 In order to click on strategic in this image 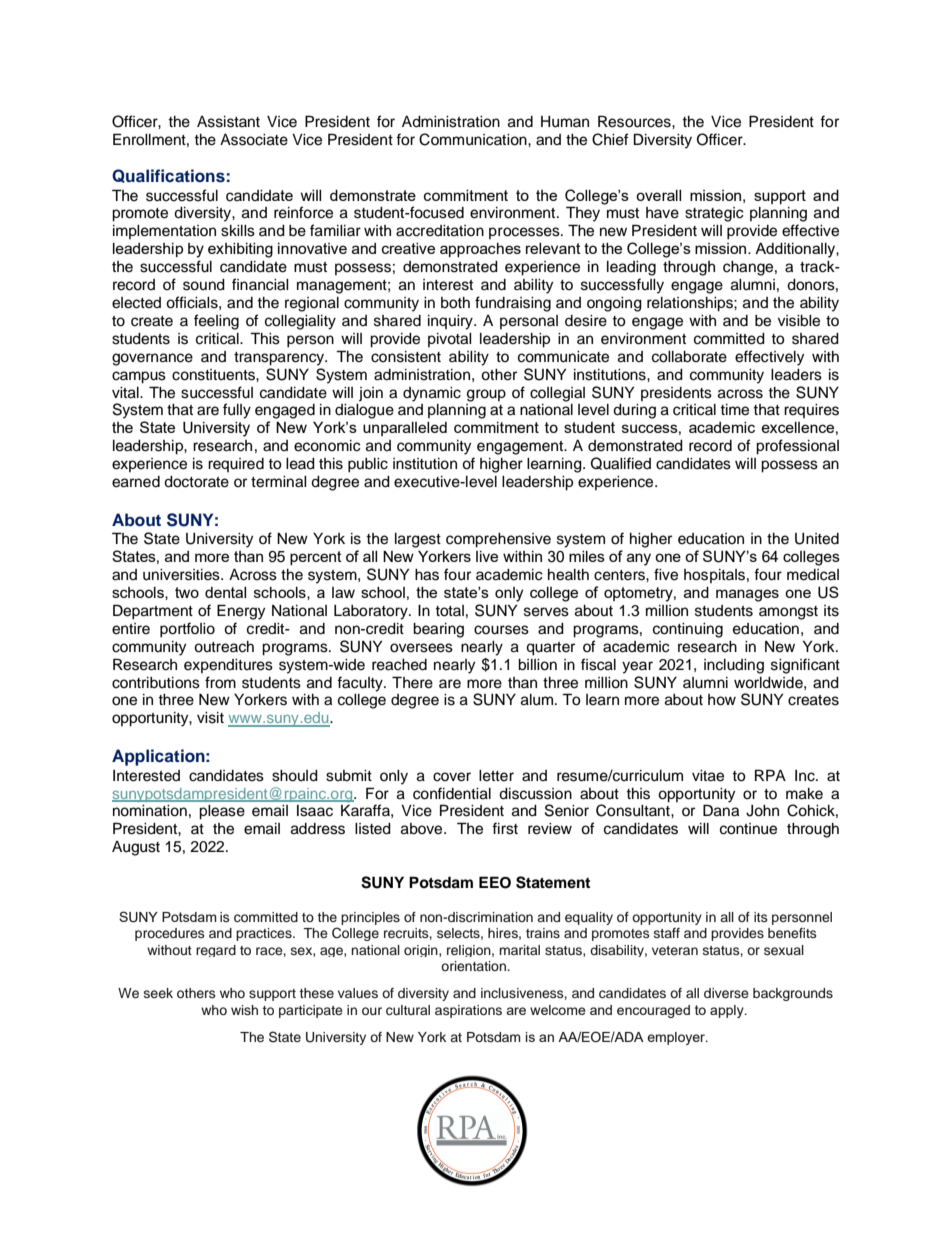, I will do `click(714, 214)`.
